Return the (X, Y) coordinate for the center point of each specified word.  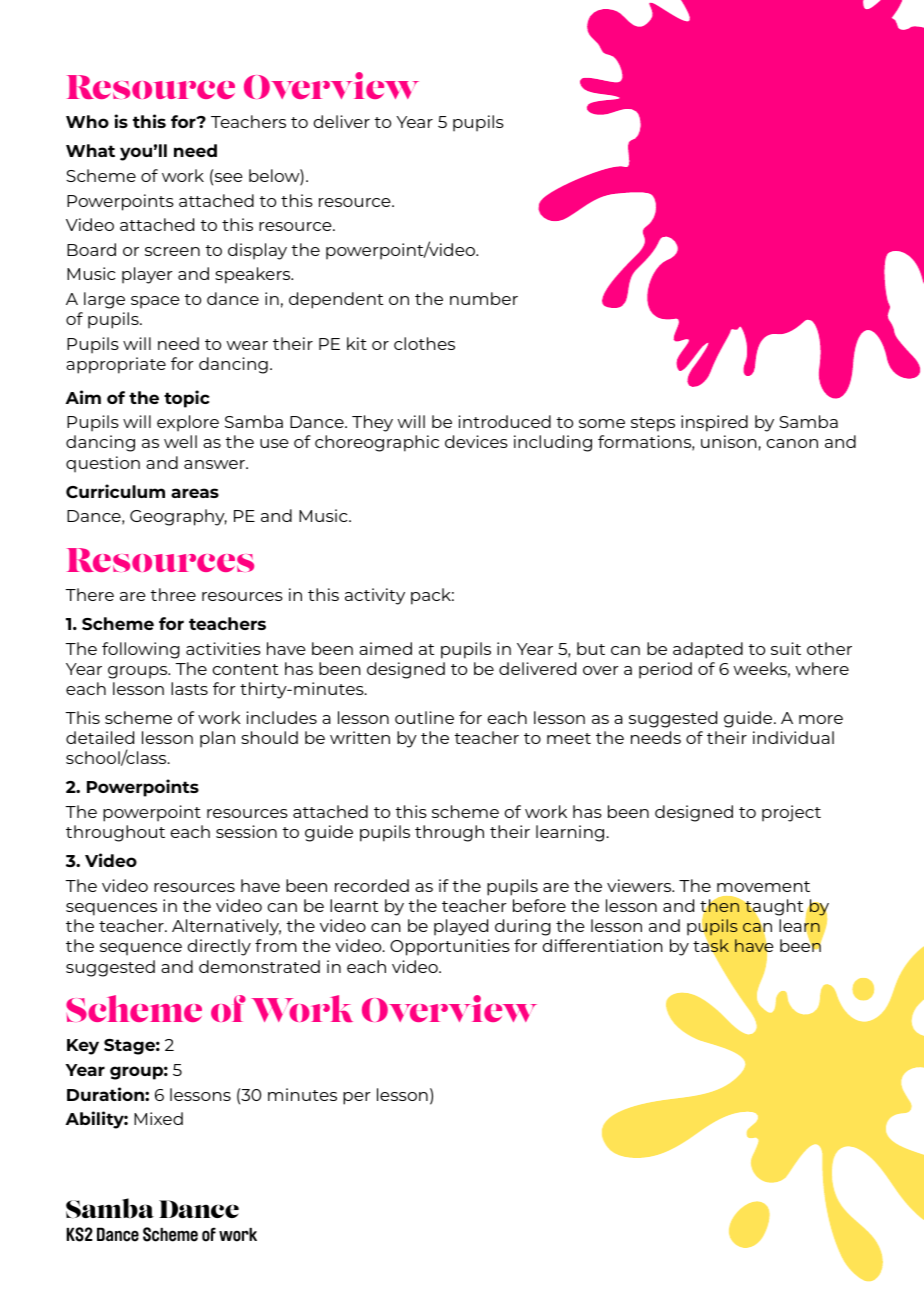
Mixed (158, 1118)
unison (729, 441)
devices (476, 441)
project (791, 813)
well (180, 441)
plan (217, 739)
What (90, 150)
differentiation (602, 945)
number (484, 298)
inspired (714, 423)
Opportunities (450, 947)
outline (424, 717)
